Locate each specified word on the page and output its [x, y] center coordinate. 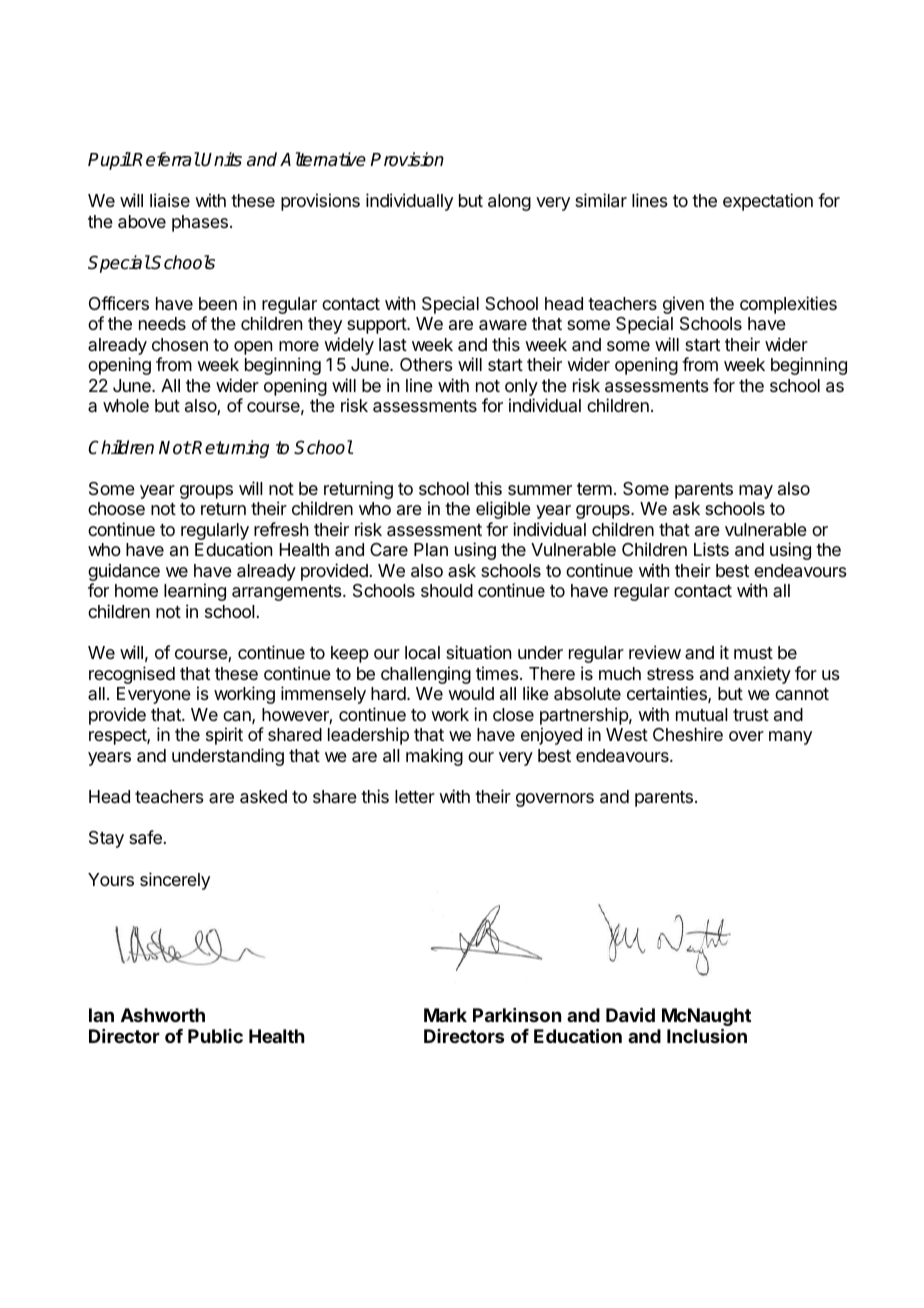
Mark [445, 1015]
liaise [170, 200]
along [509, 202]
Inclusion [707, 1035]
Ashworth [163, 1015]
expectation [768, 202]
